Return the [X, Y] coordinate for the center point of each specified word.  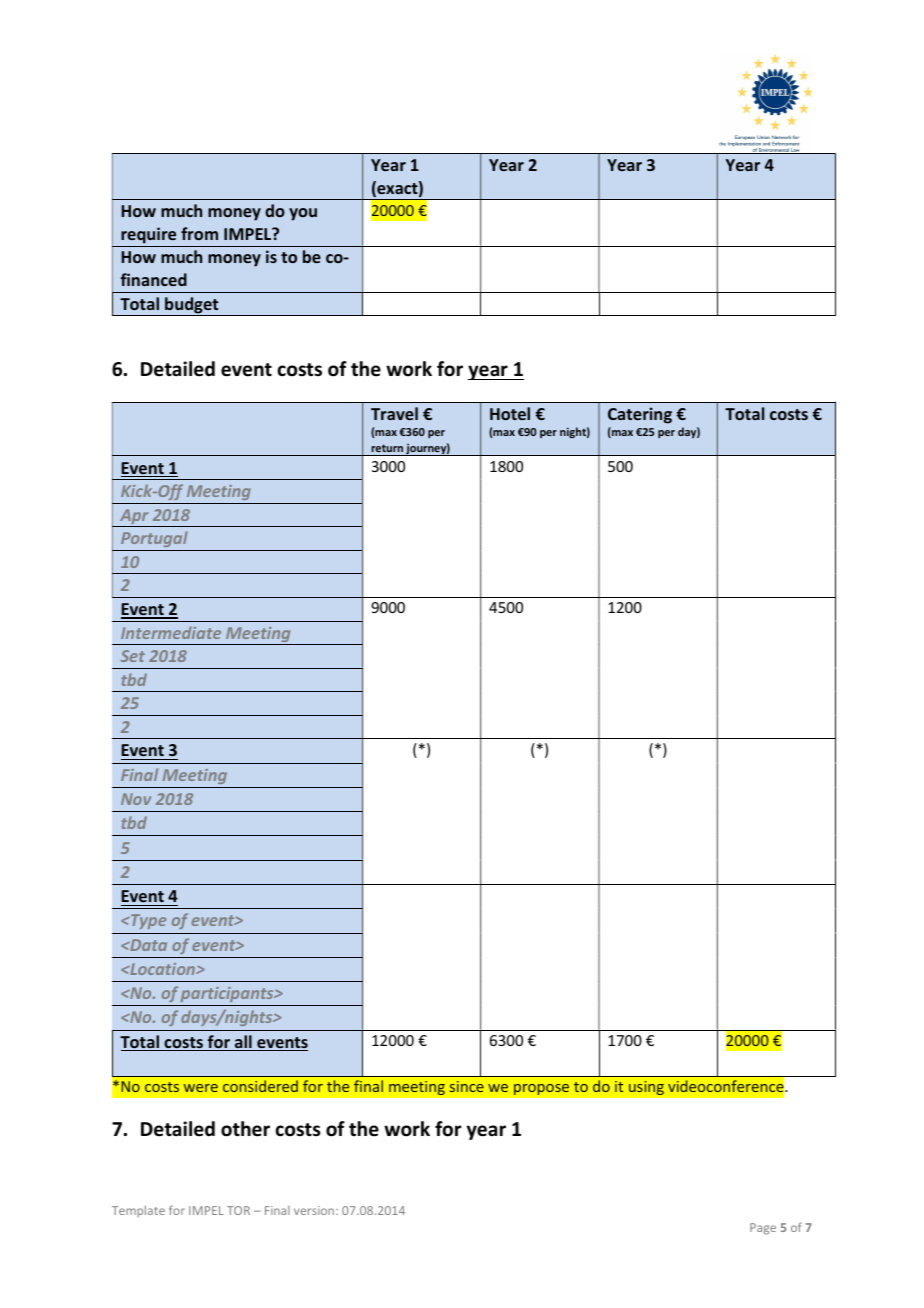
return [387, 448]
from [199, 233]
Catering [640, 415]
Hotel [510, 413]
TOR [238, 1210]
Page [763, 1229]
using [646, 1087]
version [315, 1210]
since [467, 1086]
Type [147, 921]
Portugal [154, 541]
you [303, 214]
